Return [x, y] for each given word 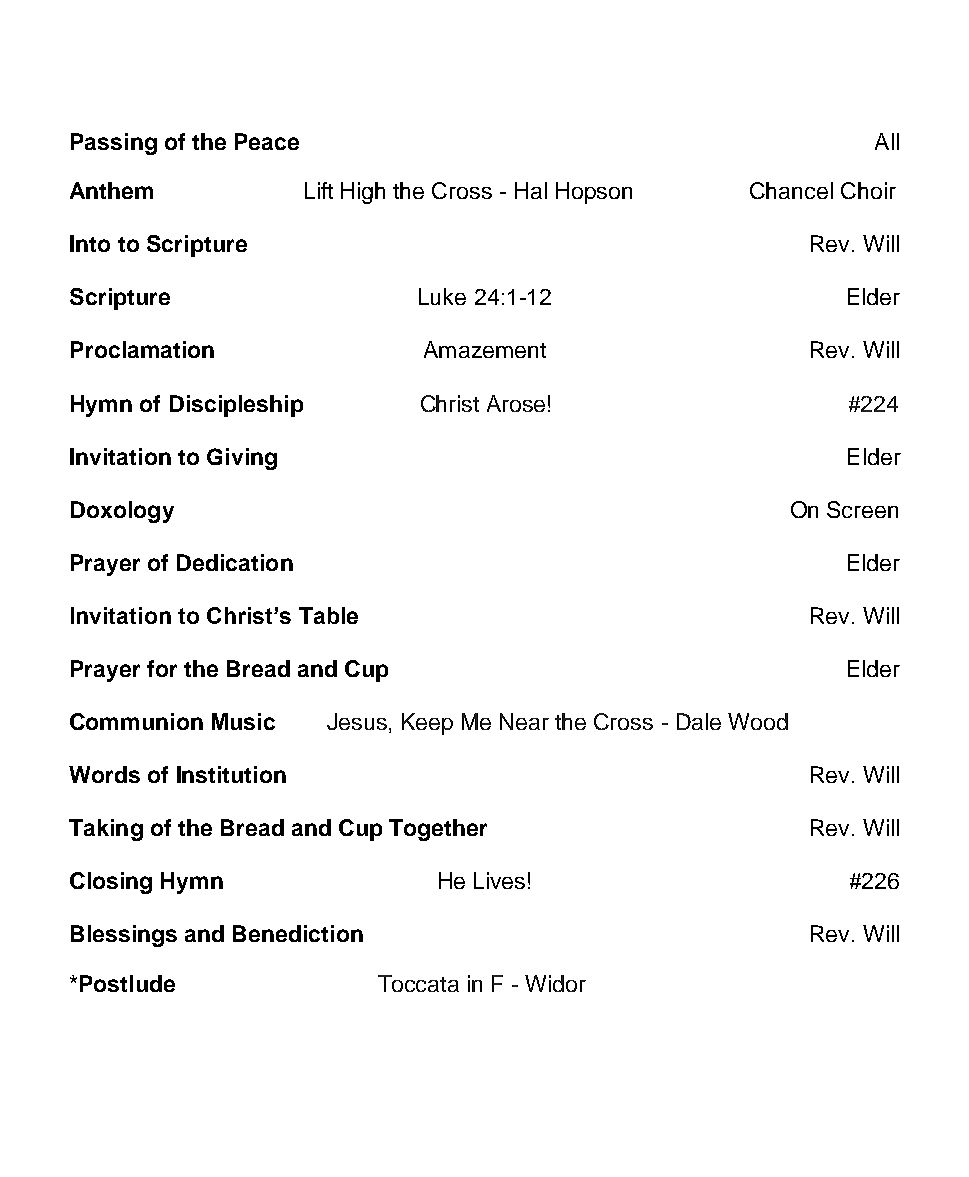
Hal [531, 190]
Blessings [124, 936]
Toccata [418, 983]
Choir [868, 190]
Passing [114, 144]
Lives [499, 880]
